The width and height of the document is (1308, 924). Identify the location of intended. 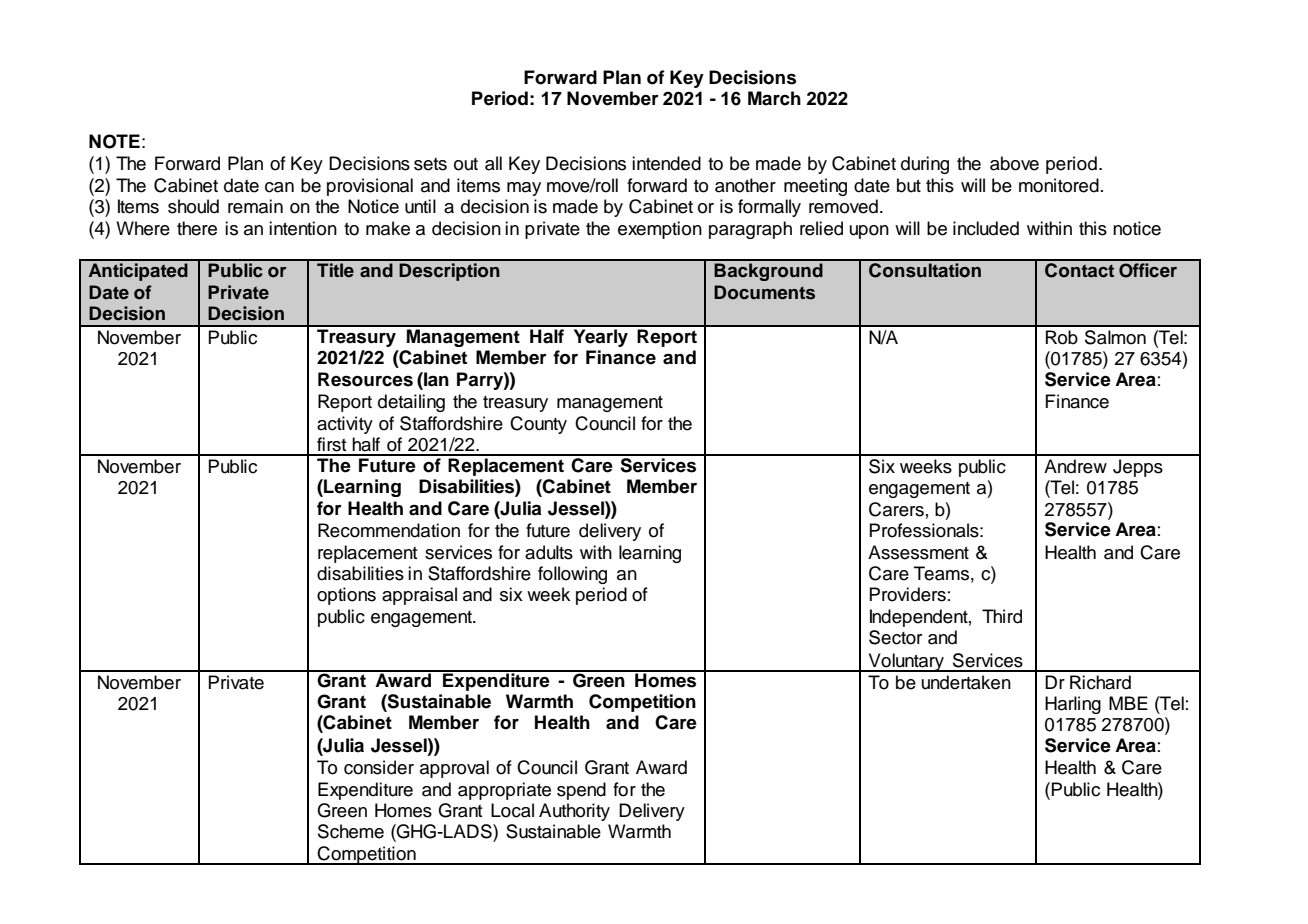
(666, 163).
